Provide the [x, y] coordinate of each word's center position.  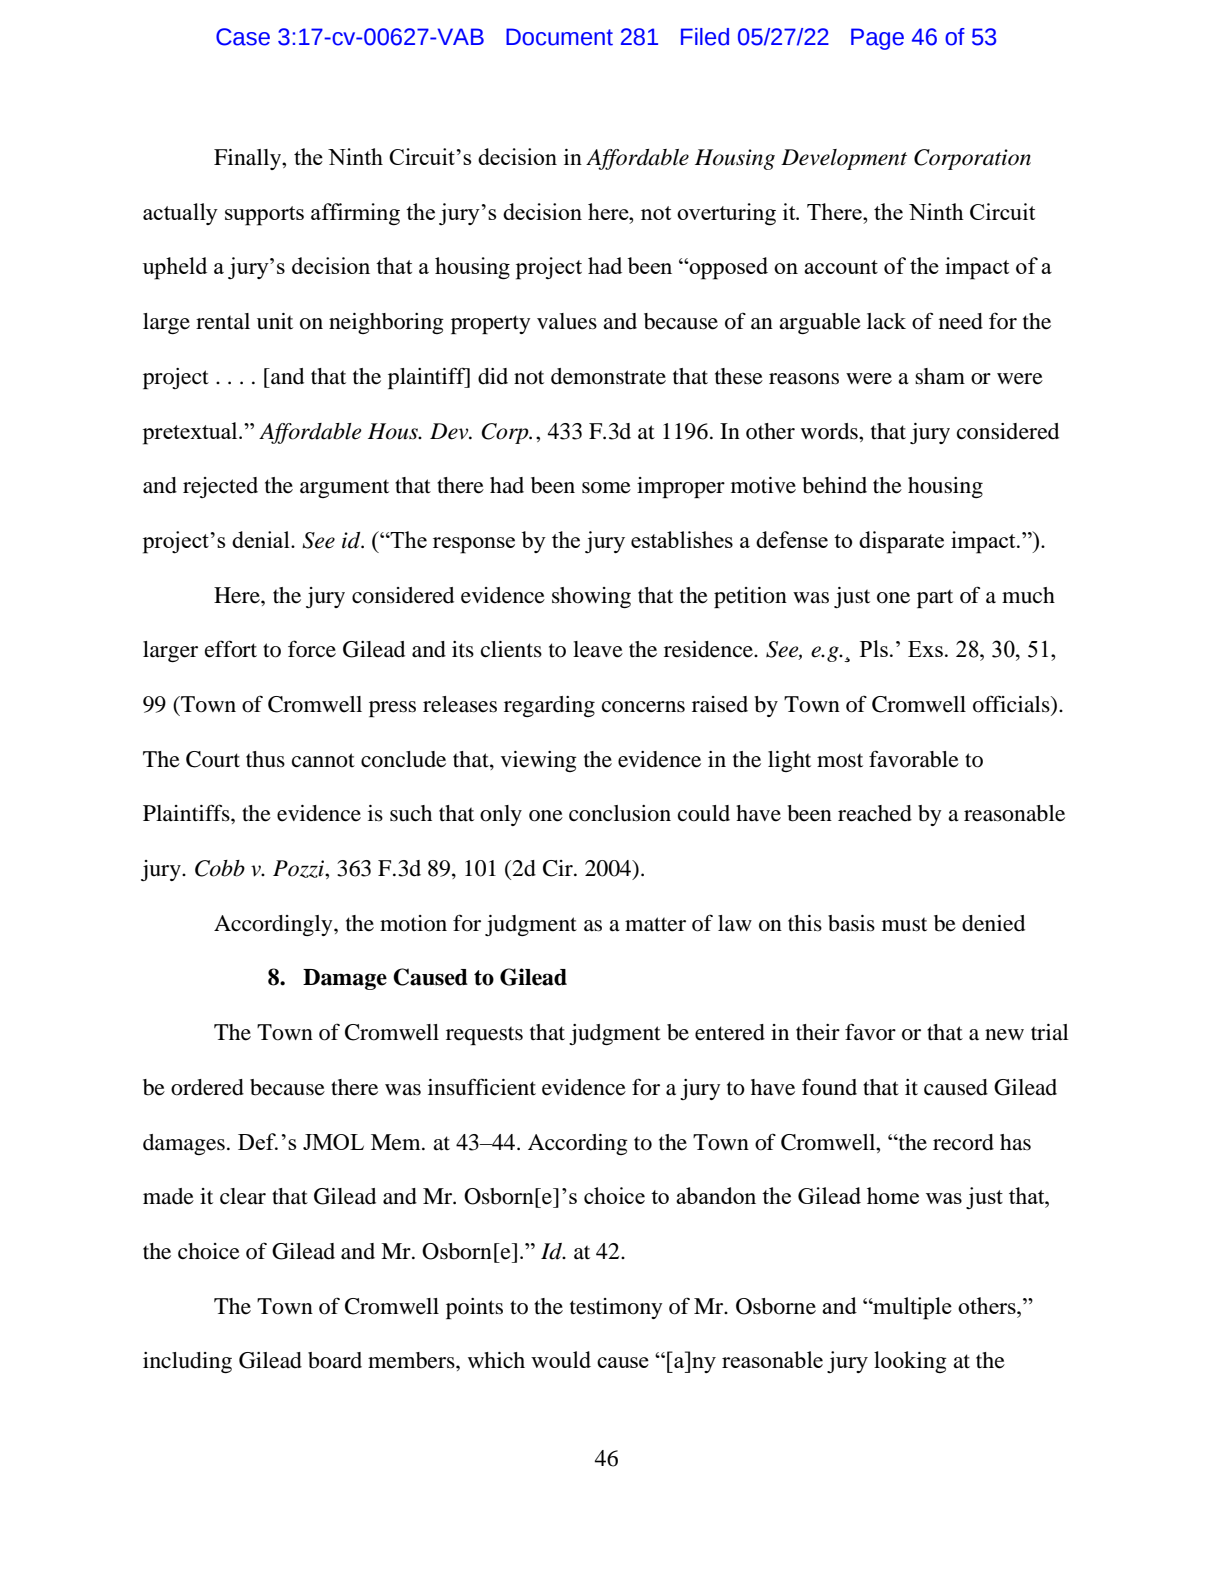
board [335, 1360]
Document [559, 37]
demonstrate [608, 376]
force [312, 649]
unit [275, 321]
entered [730, 1032]
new [1004, 1035]
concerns [643, 707]
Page [877, 39]
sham [940, 376]
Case [243, 37]
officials [1012, 705]
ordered [207, 1087]
